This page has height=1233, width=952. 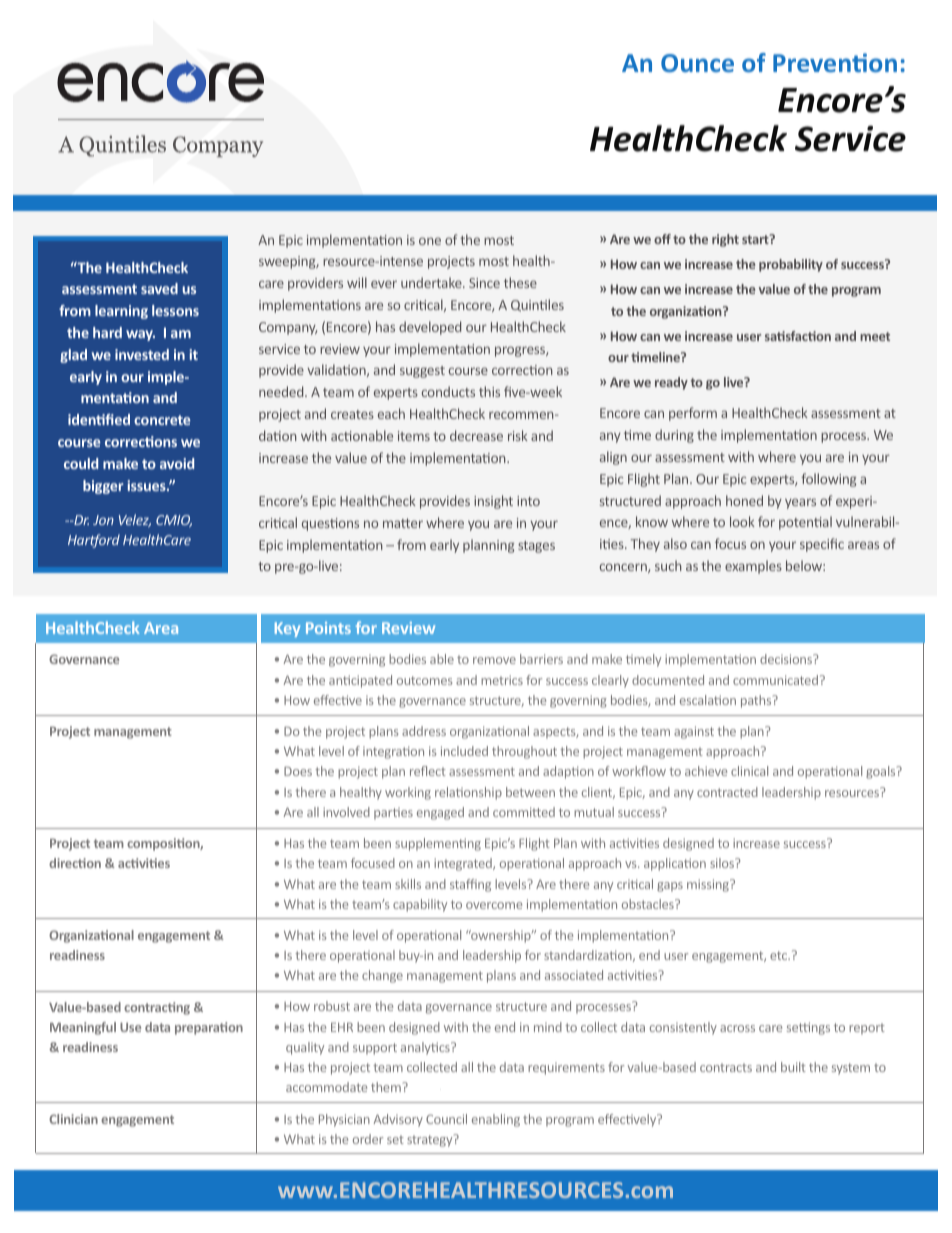 What do you see at coordinates (697, 63) in the page?
I see `Ounce` at bounding box center [697, 63].
